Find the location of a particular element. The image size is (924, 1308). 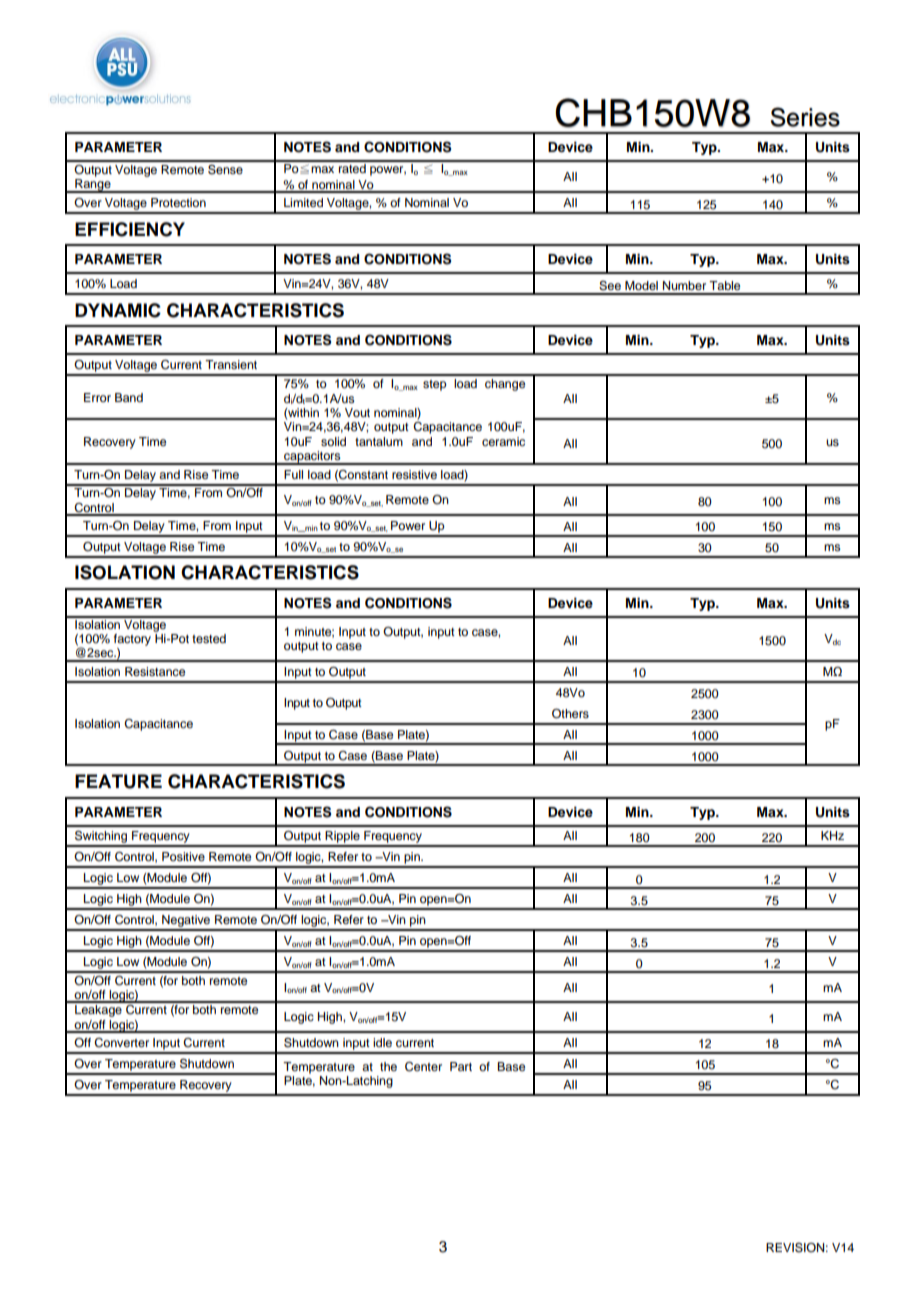

change is located at coordinates (505, 385).
